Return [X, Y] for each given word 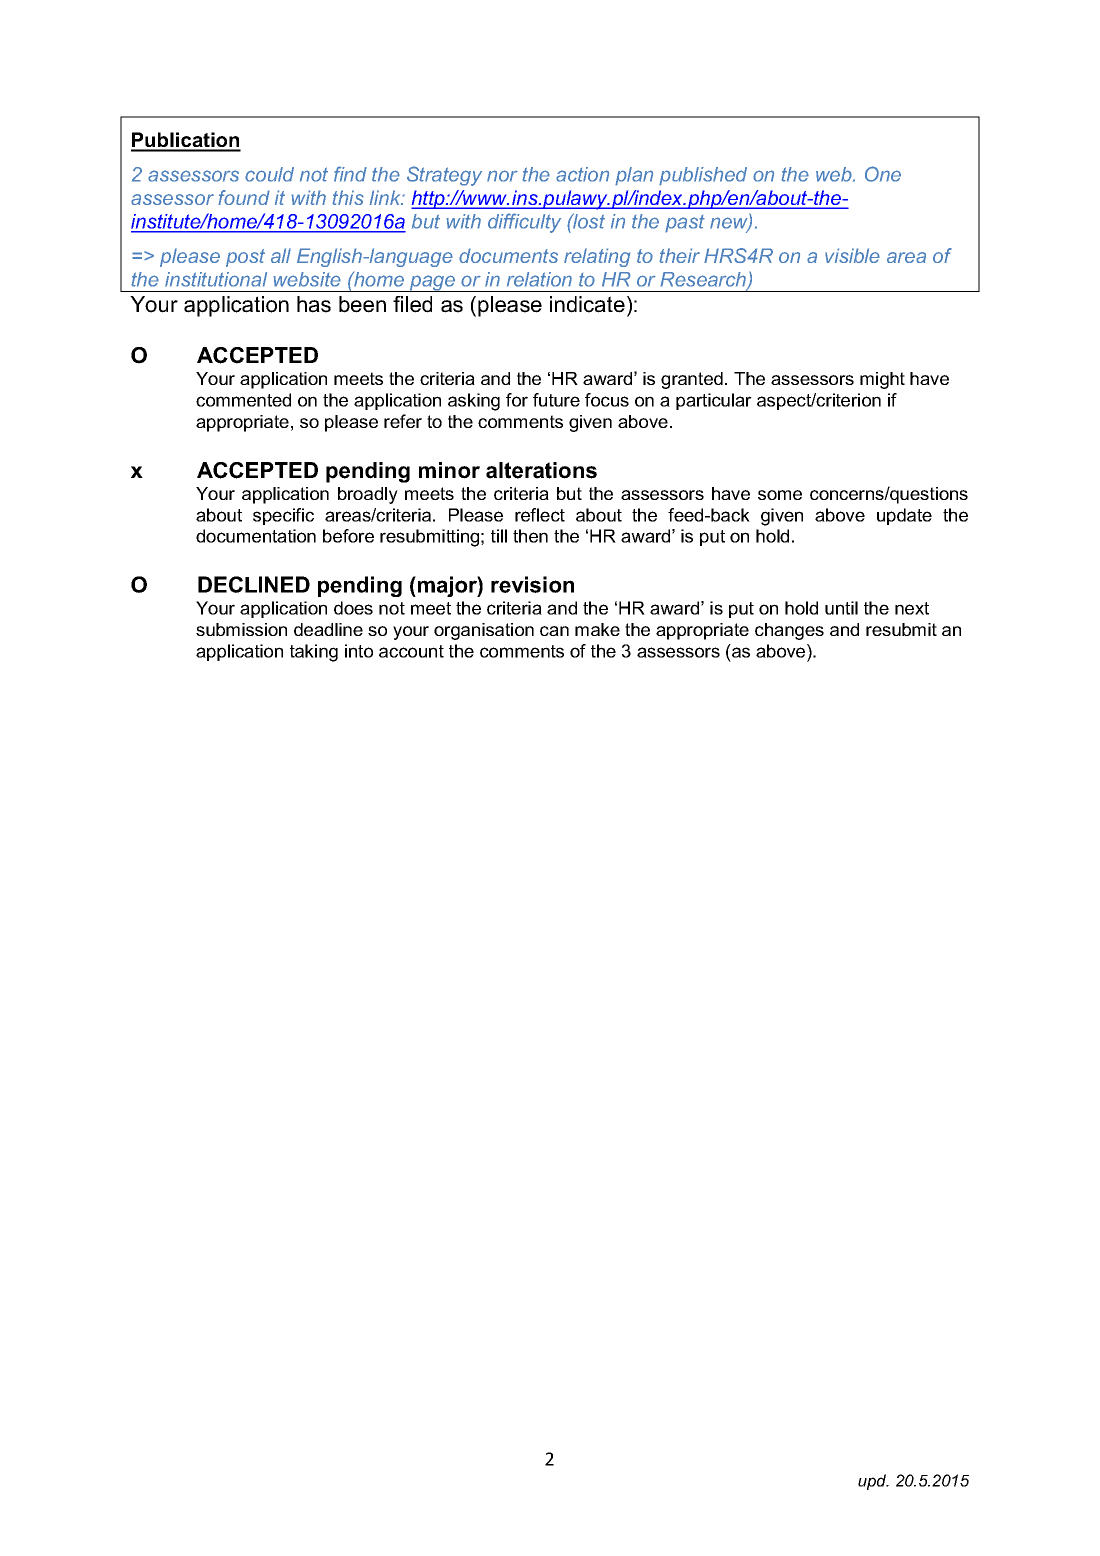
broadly [368, 495]
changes [789, 631]
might [882, 380]
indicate [587, 304]
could [269, 174]
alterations [541, 470]
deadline [328, 629]
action [582, 174]
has [314, 304]
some [780, 495]
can [554, 631]
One [883, 174]
